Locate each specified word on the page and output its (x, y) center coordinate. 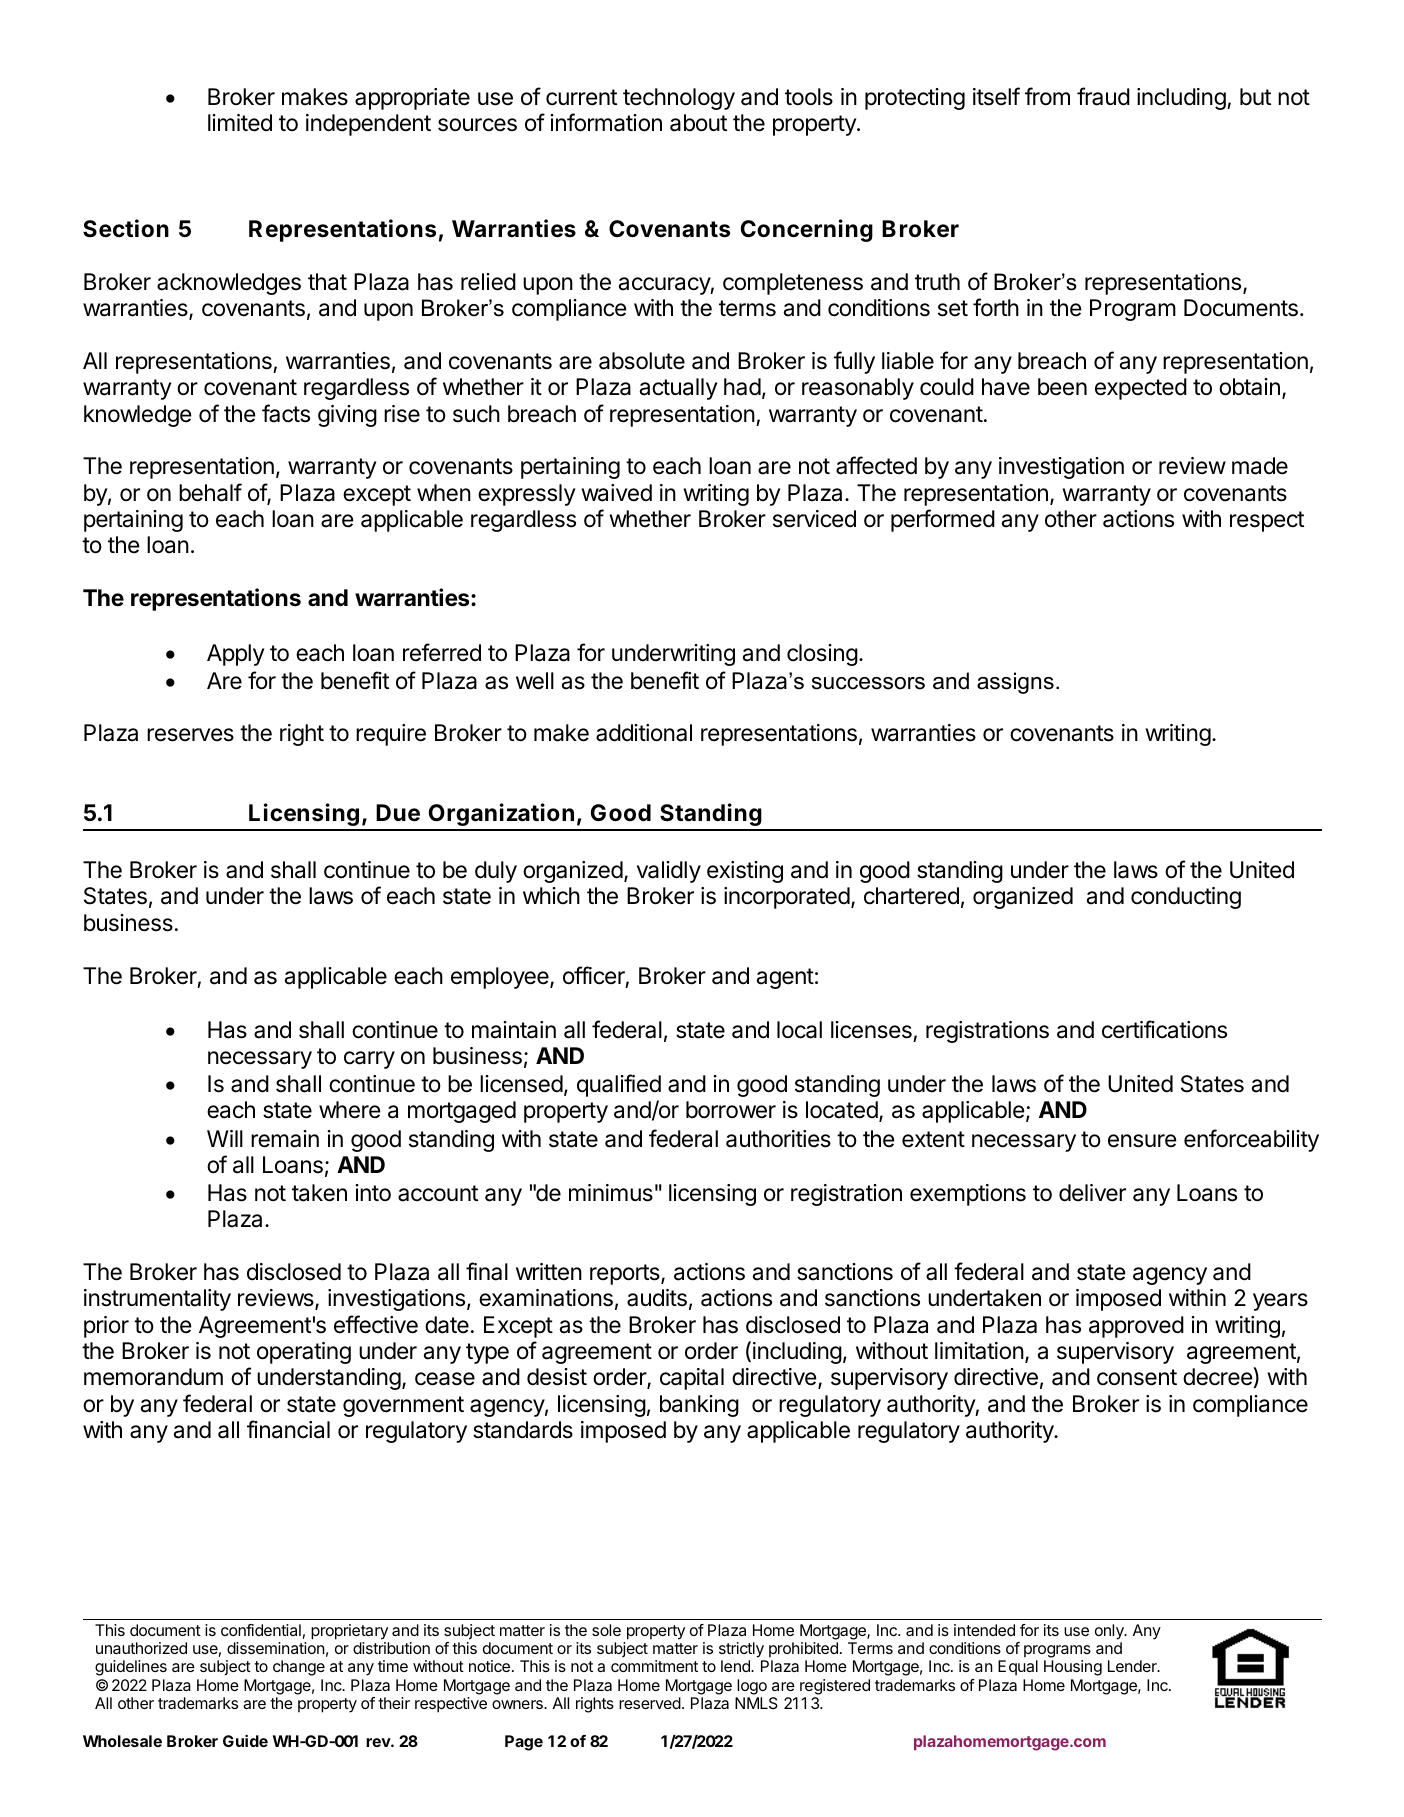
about (698, 123)
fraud (1103, 96)
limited (240, 123)
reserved (650, 1703)
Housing (1073, 1668)
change (299, 1668)
